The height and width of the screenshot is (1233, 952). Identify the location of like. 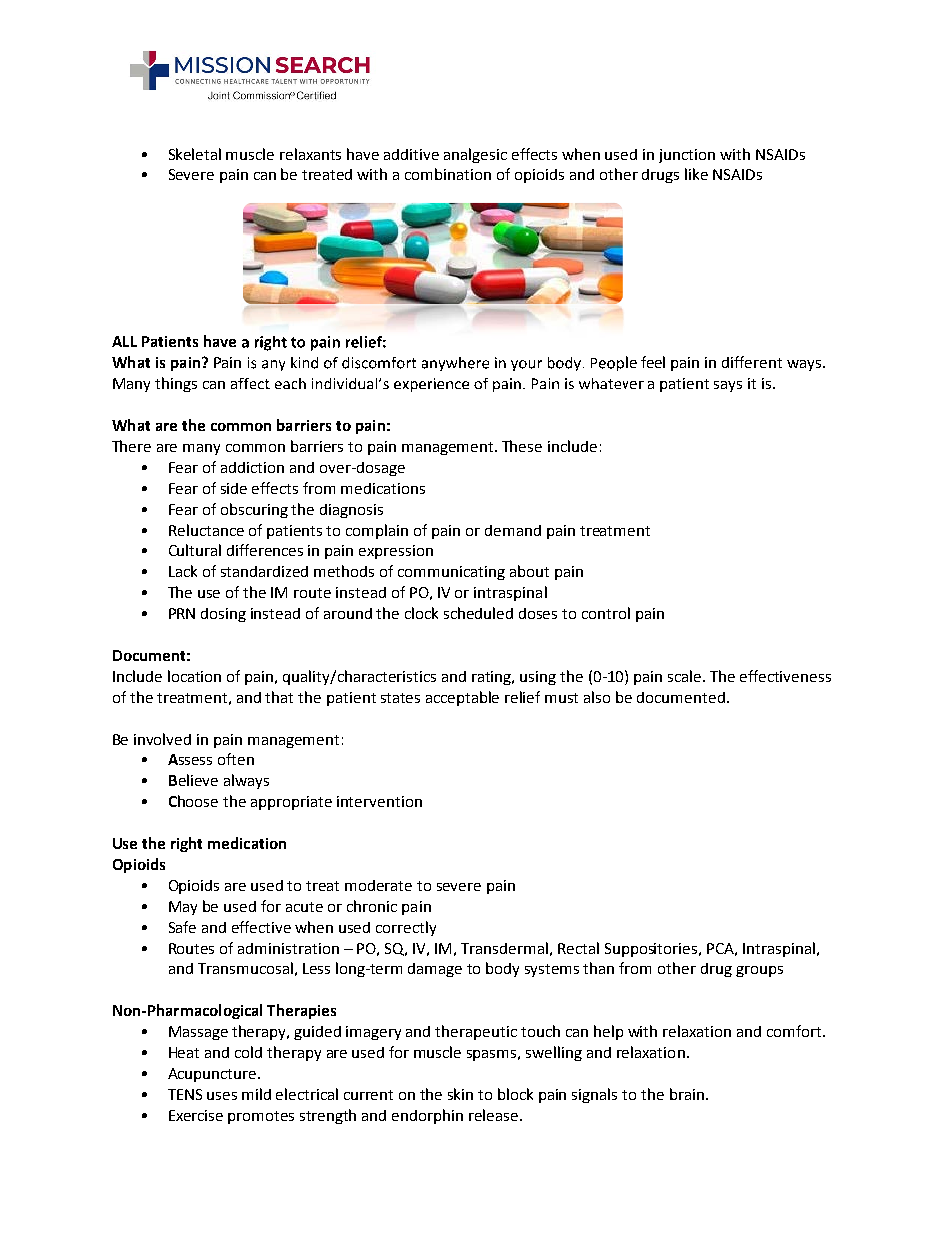
(696, 174).
